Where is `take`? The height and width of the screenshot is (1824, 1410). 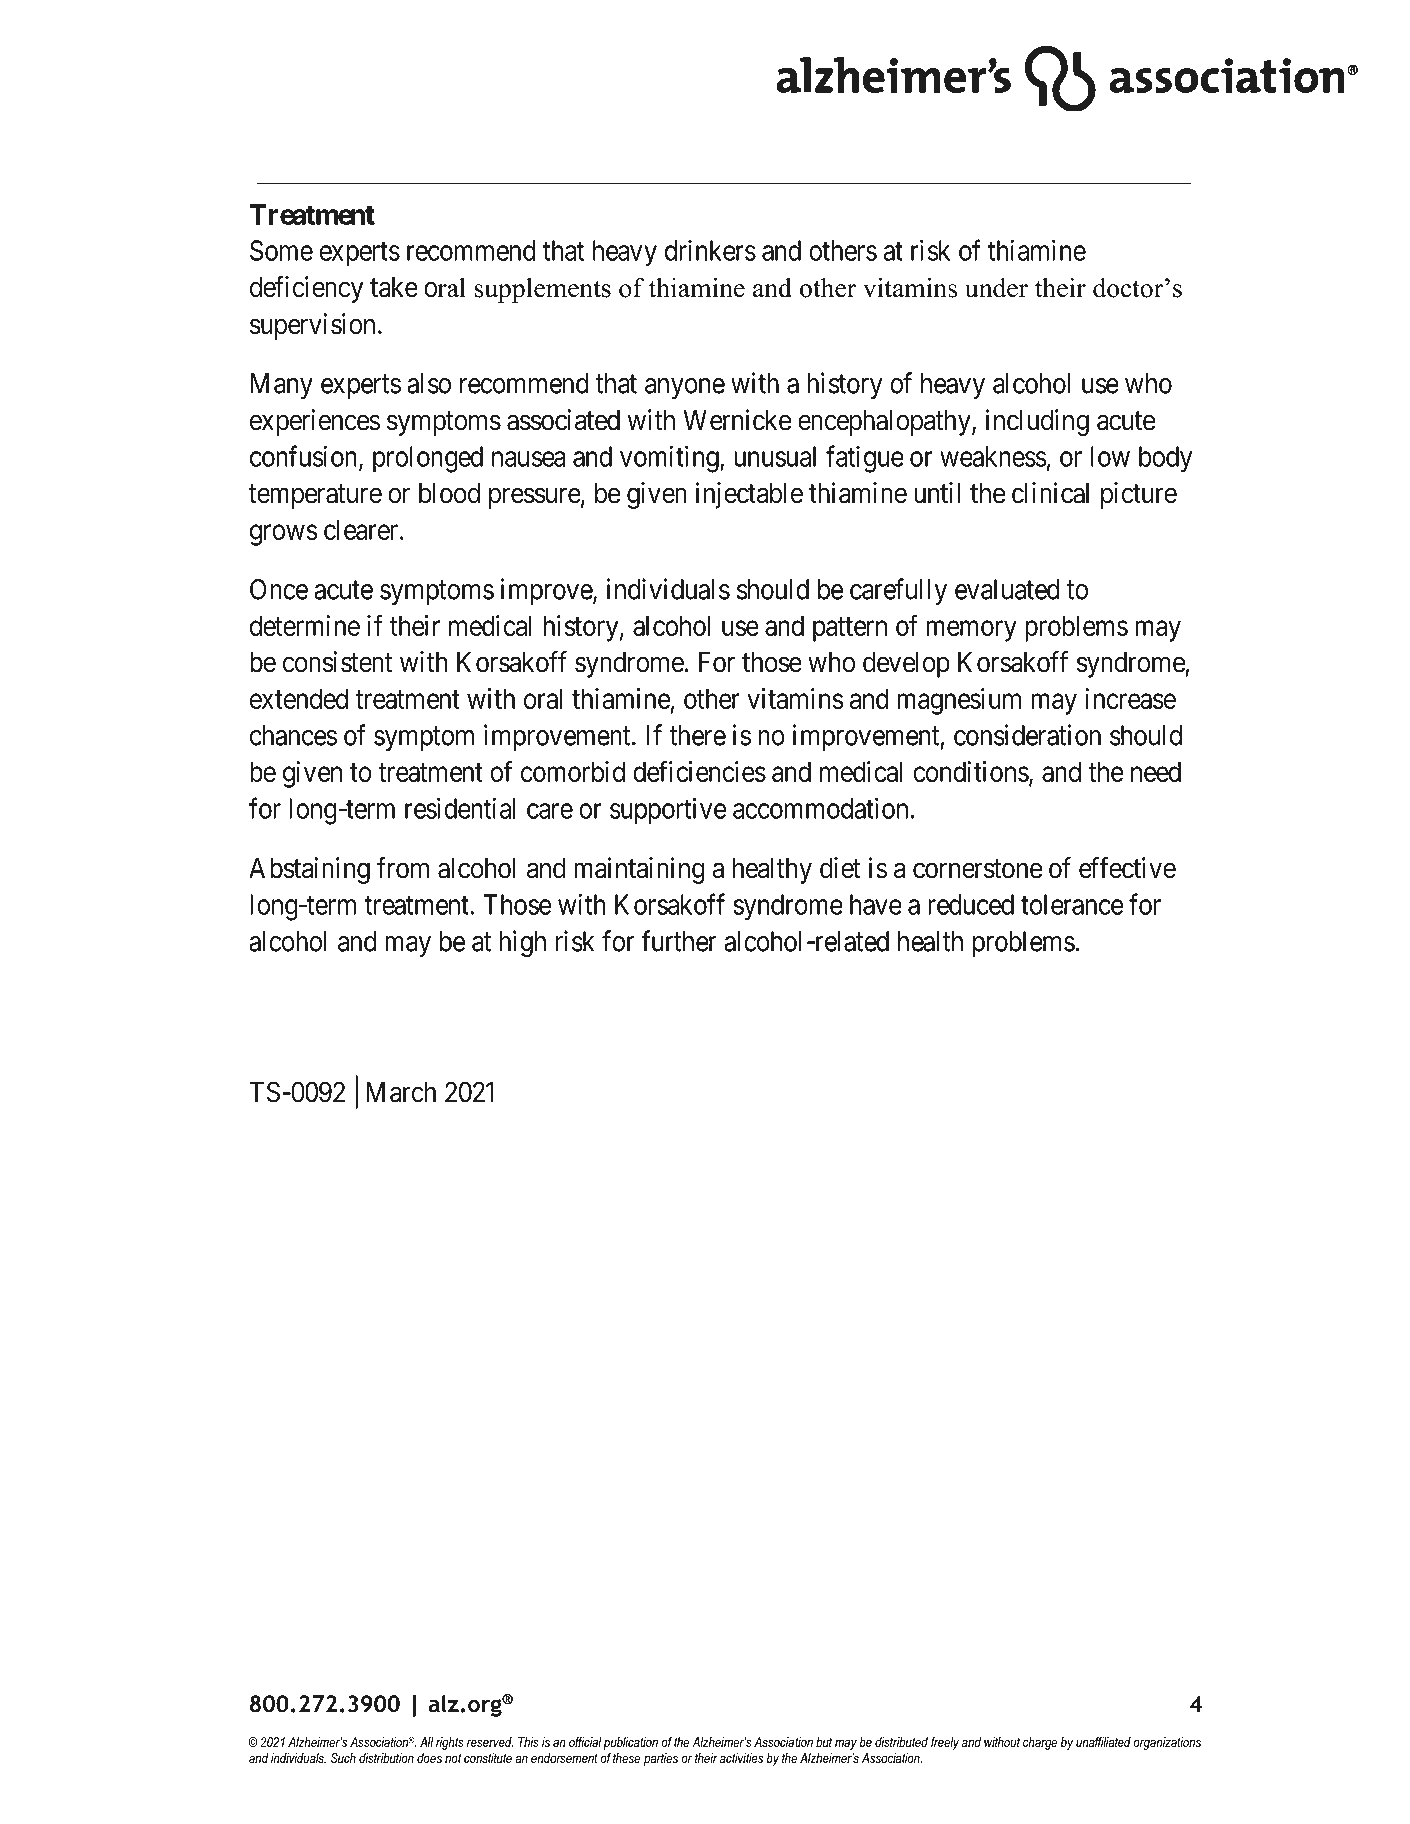 take is located at coordinates (394, 287).
